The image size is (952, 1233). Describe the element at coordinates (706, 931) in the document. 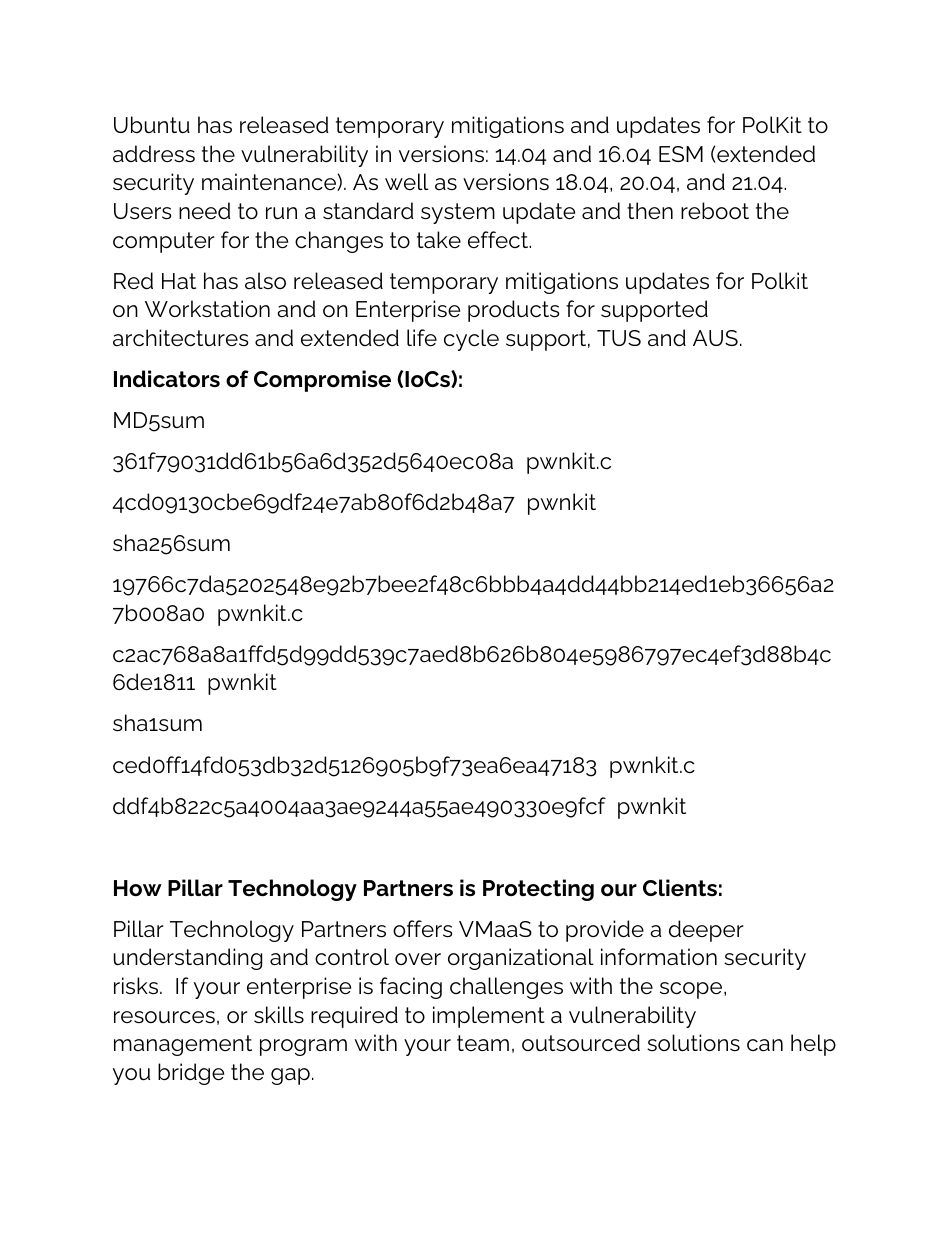

I see `deeper` at that location.
